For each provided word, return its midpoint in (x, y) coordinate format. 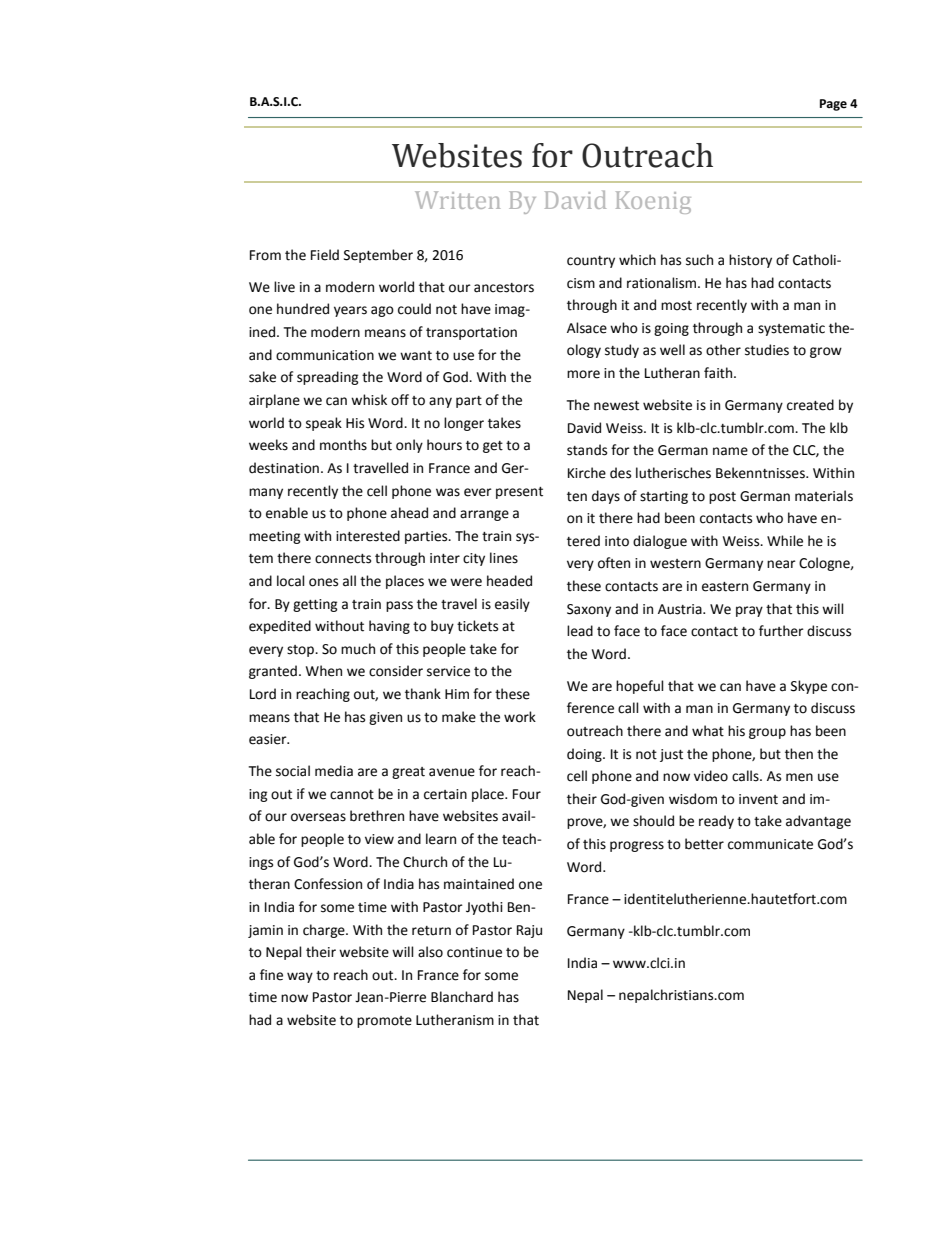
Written (457, 200)
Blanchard (462, 997)
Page (833, 105)
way (300, 977)
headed (509, 581)
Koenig (653, 202)
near (781, 564)
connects (343, 559)
